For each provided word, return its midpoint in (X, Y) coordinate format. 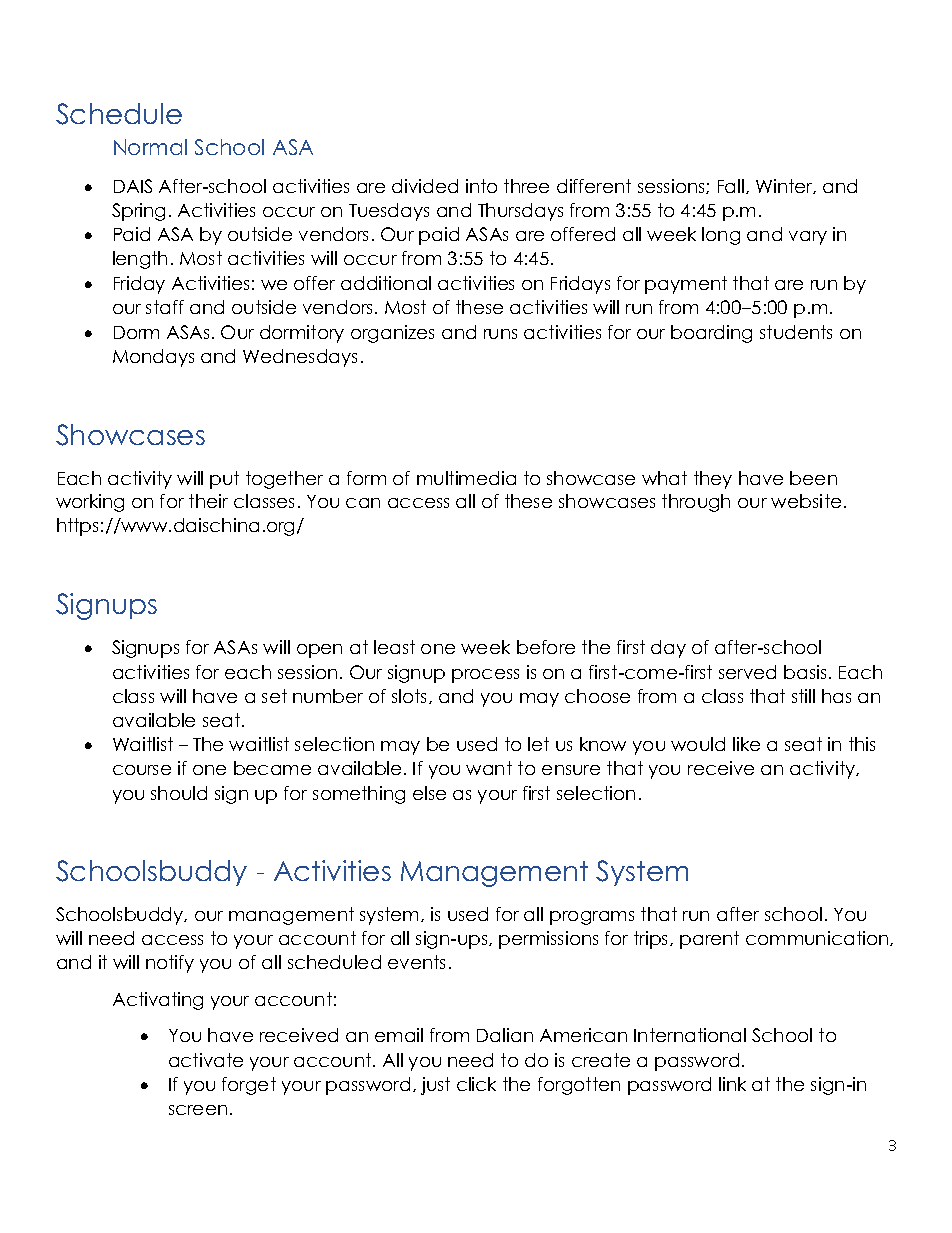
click (476, 1084)
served (747, 672)
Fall (732, 186)
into (481, 186)
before (546, 647)
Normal (150, 147)
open (319, 651)
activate (206, 1060)
